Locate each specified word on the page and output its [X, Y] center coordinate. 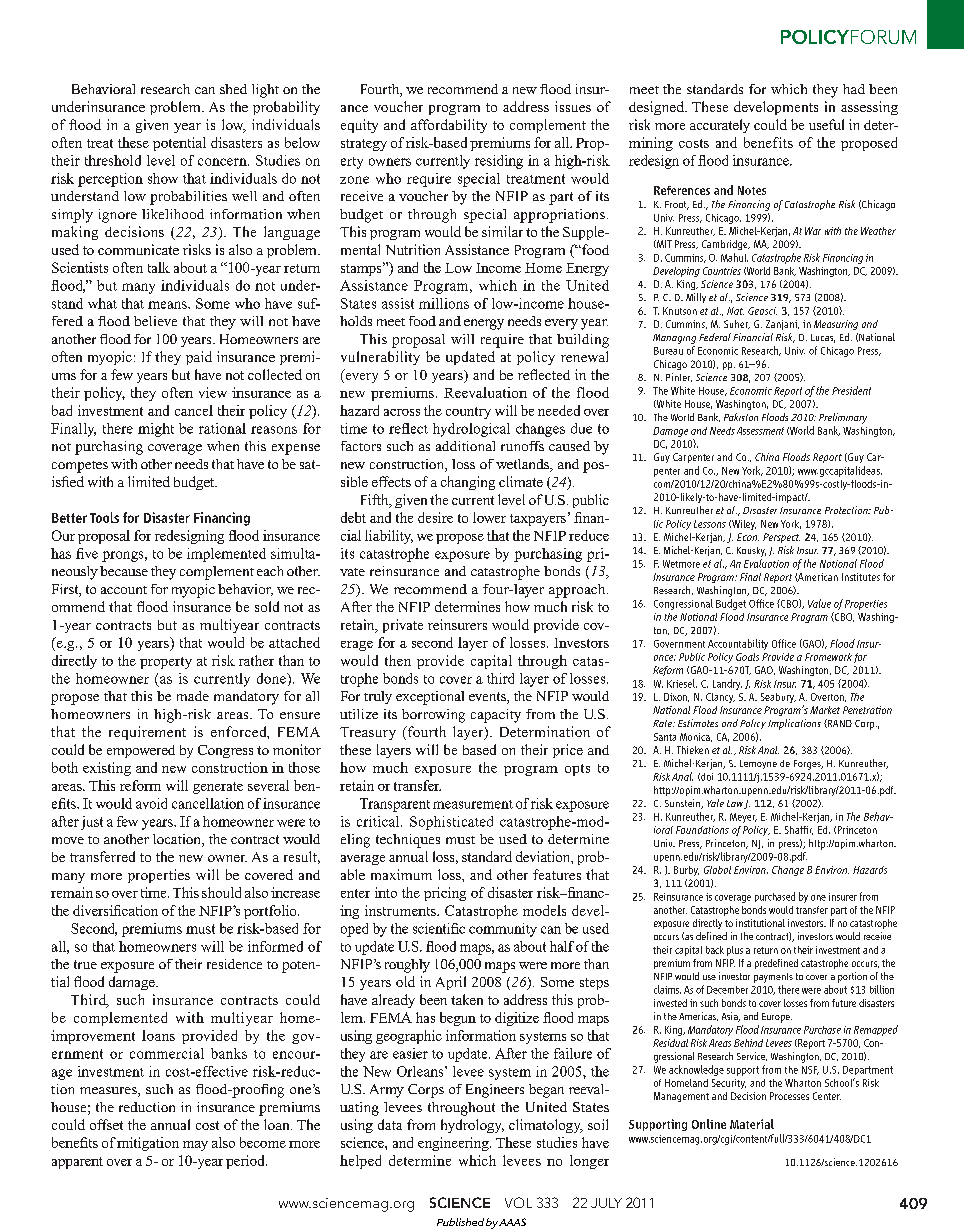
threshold [113, 160]
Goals [747, 657]
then [398, 660]
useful [826, 124]
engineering [454, 1144]
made [193, 696]
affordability [449, 126]
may [195, 1146]
